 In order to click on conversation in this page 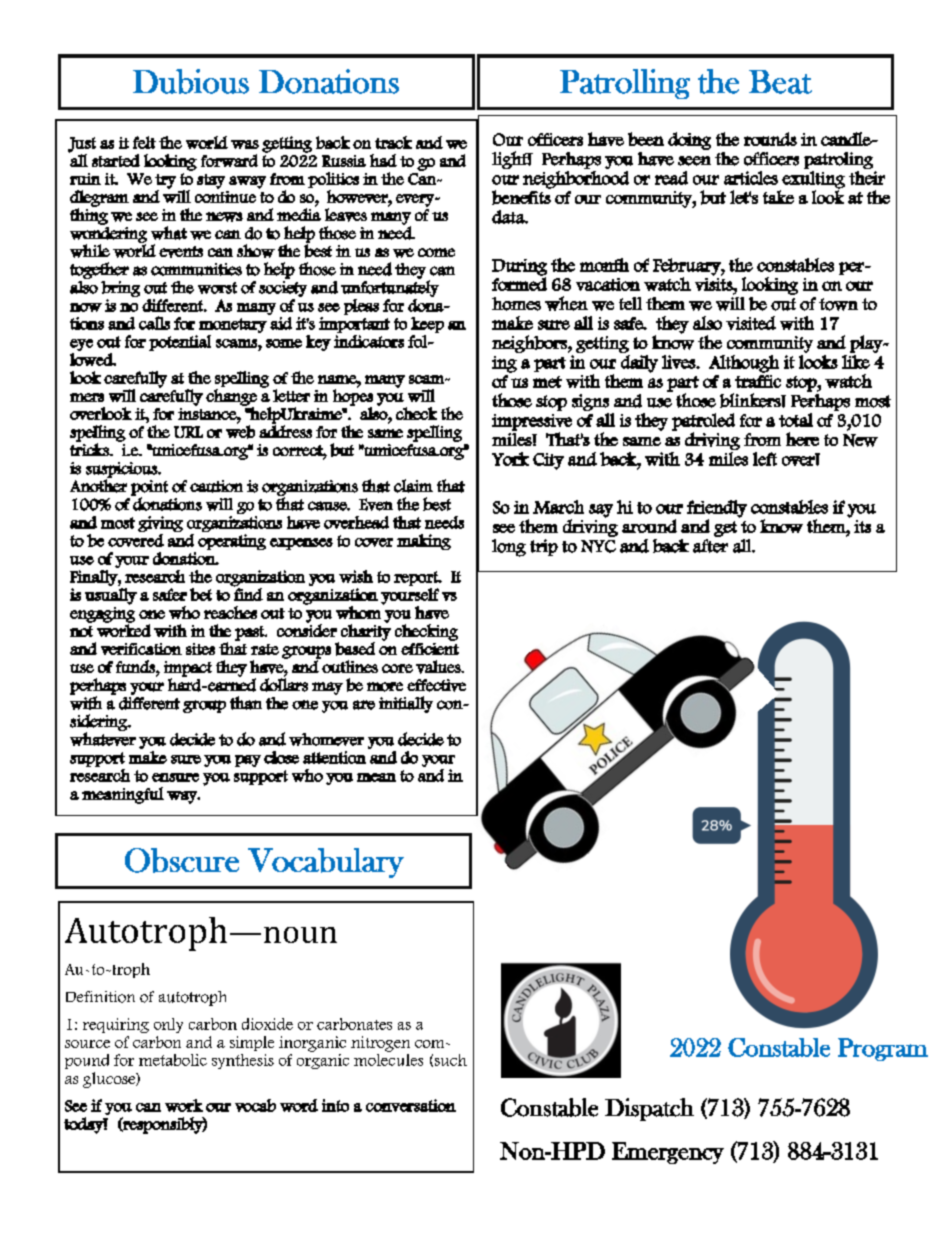, I will do `click(411, 1105)`.
